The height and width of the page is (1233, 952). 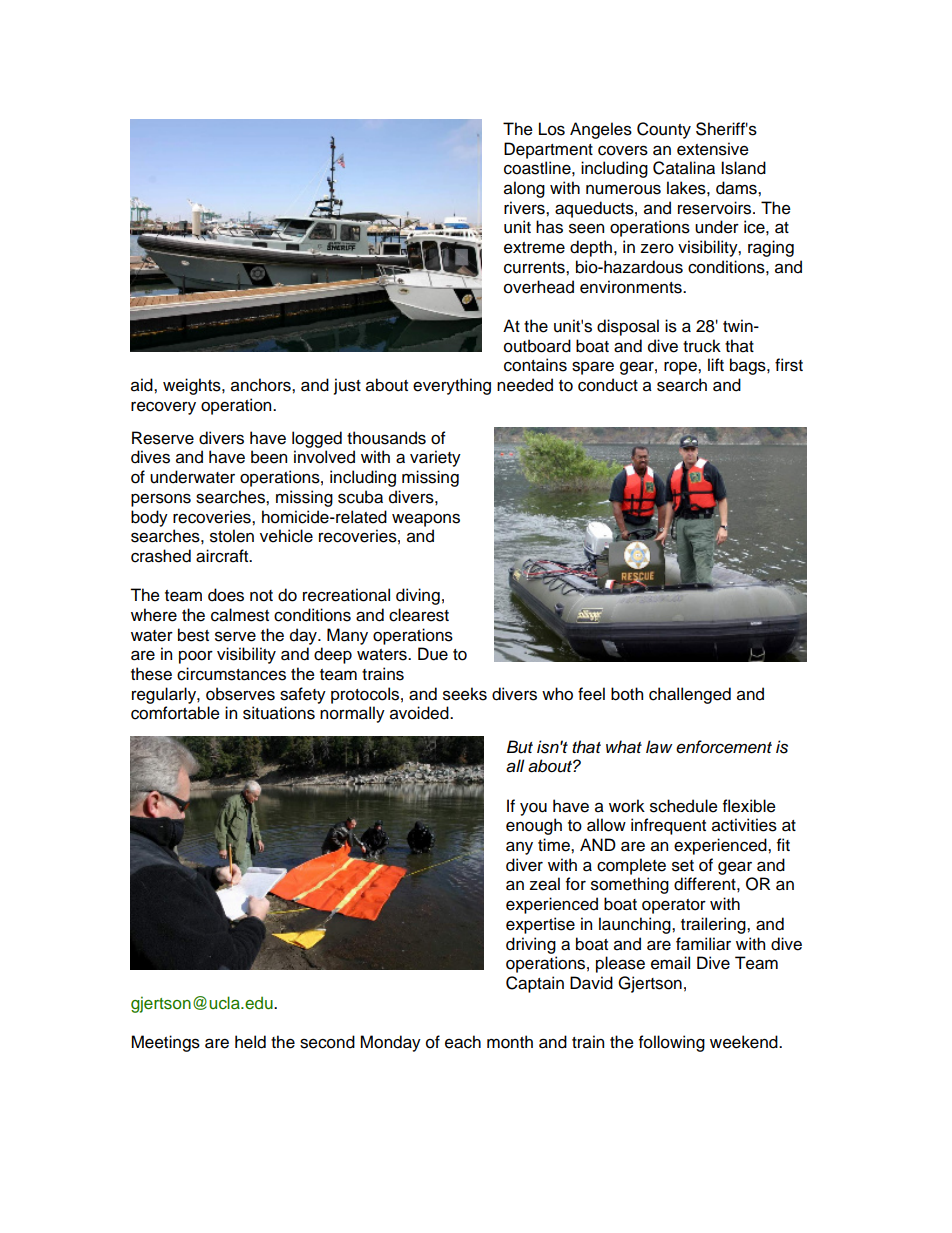 I want to click on you, so click(x=533, y=809).
